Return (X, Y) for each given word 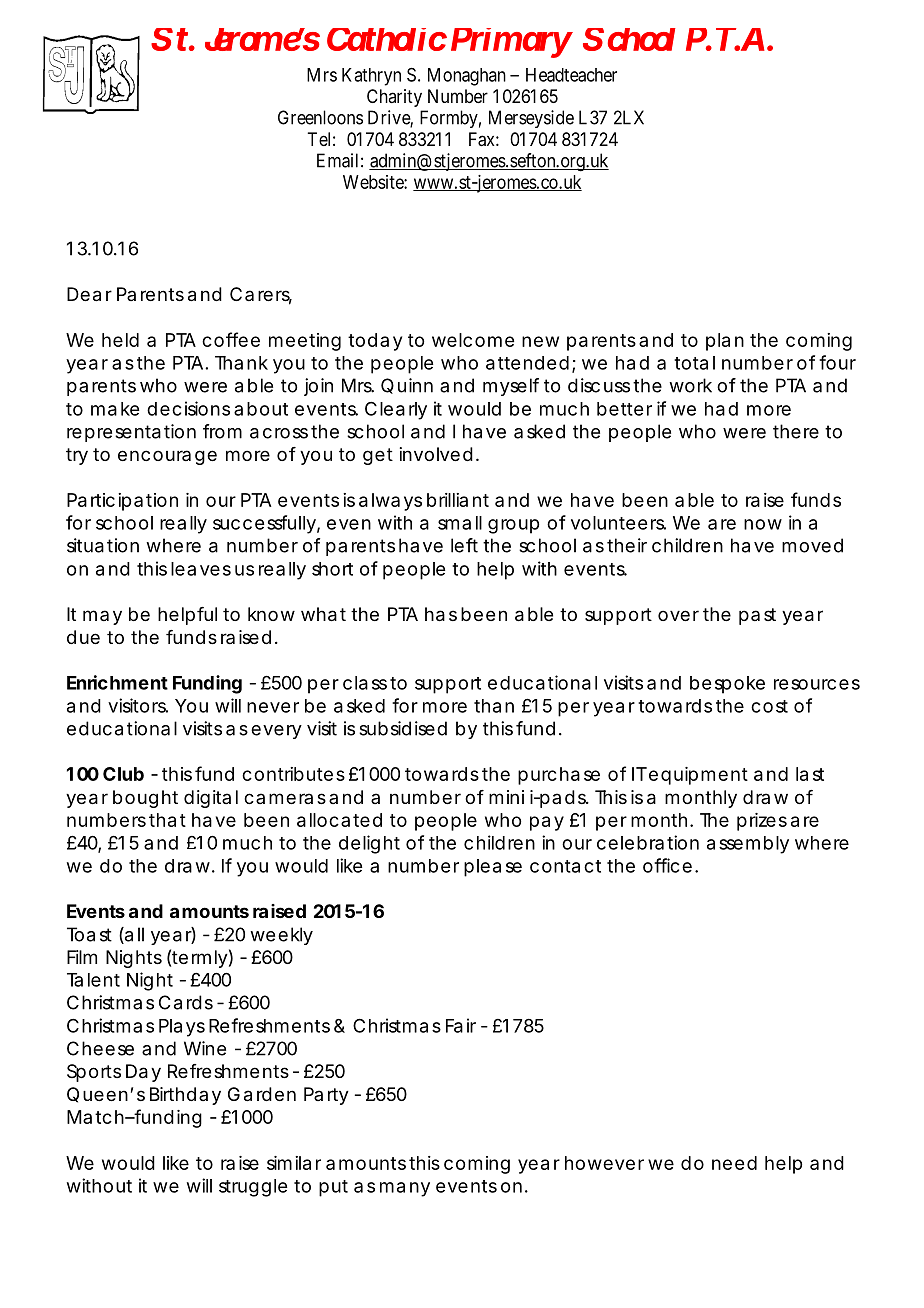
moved (812, 545)
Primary (511, 43)
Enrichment (117, 682)
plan (725, 342)
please (493, 868)
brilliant (458, 500)
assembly (748, 845)
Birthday (185, 1096)
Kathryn (371, 77)
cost (769, 706)
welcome (473, 340)
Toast (89, 934)
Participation (122, 502)
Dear (89, 294)
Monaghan (467, 77)
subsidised (403, 728)
